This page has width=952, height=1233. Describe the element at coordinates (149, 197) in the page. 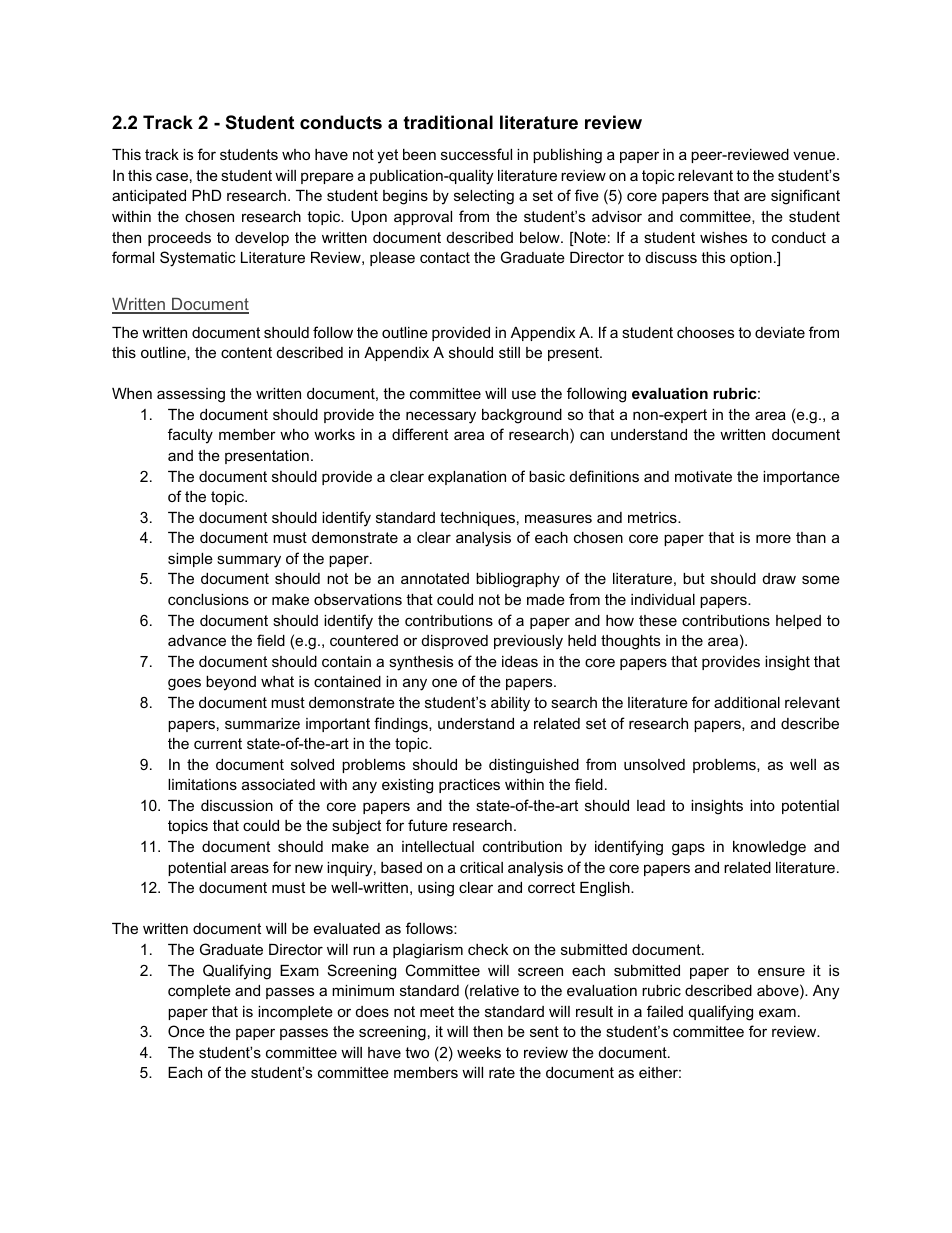

I see `anticipated` at that location.
